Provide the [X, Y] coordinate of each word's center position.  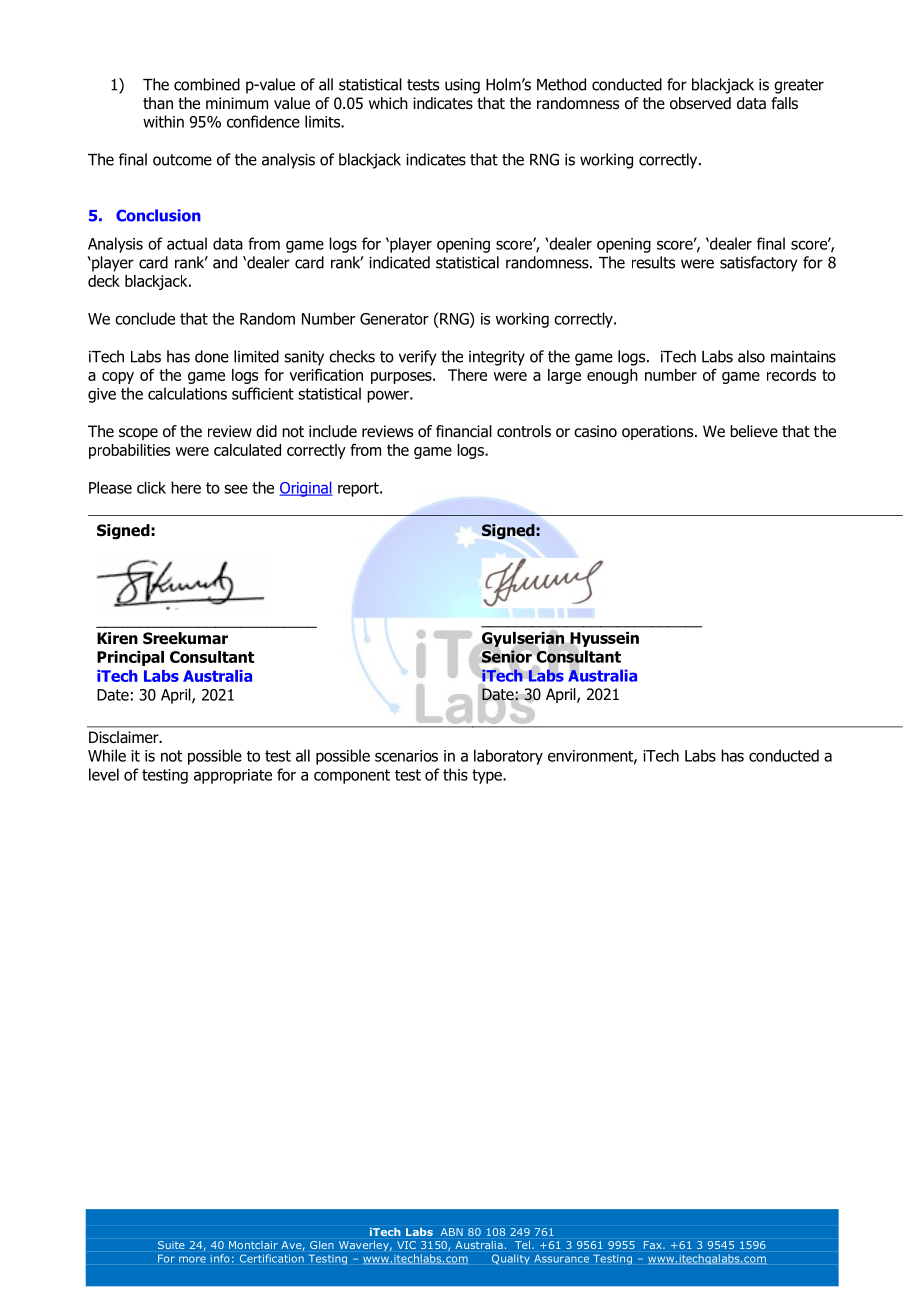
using [462, 86]
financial [464, 431]
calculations [187, 393]
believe [754, 431]
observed [700, 103]
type [488, 776]
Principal [130, 658]
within [163, 121]
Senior [507, 656]
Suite [171, 1245]
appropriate [233, 776]
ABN [452, 1232]
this [455, 774]
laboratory [508, 757]
